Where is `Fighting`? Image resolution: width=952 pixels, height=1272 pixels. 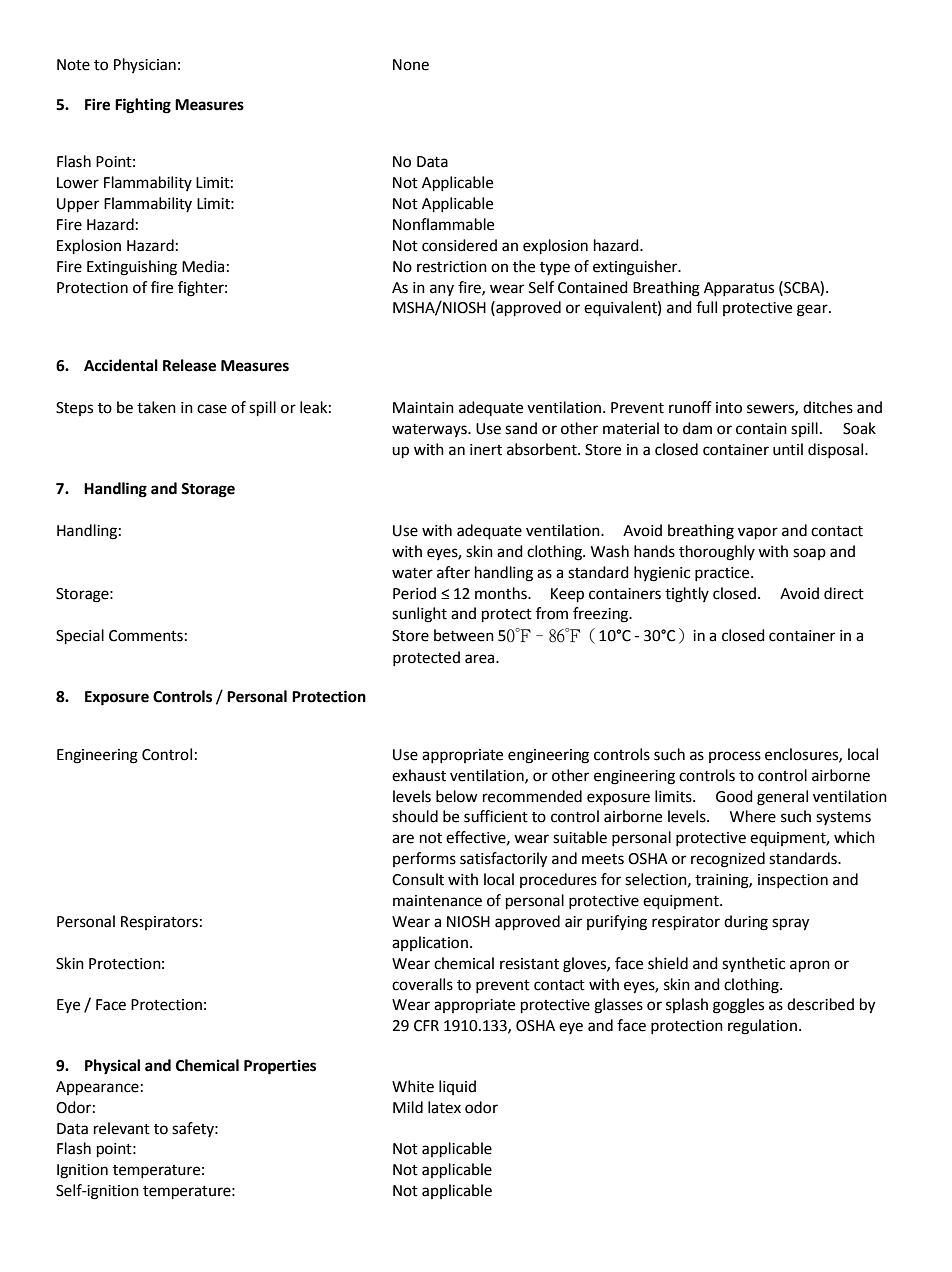
Fighting is located at coordinates (143, 106).
